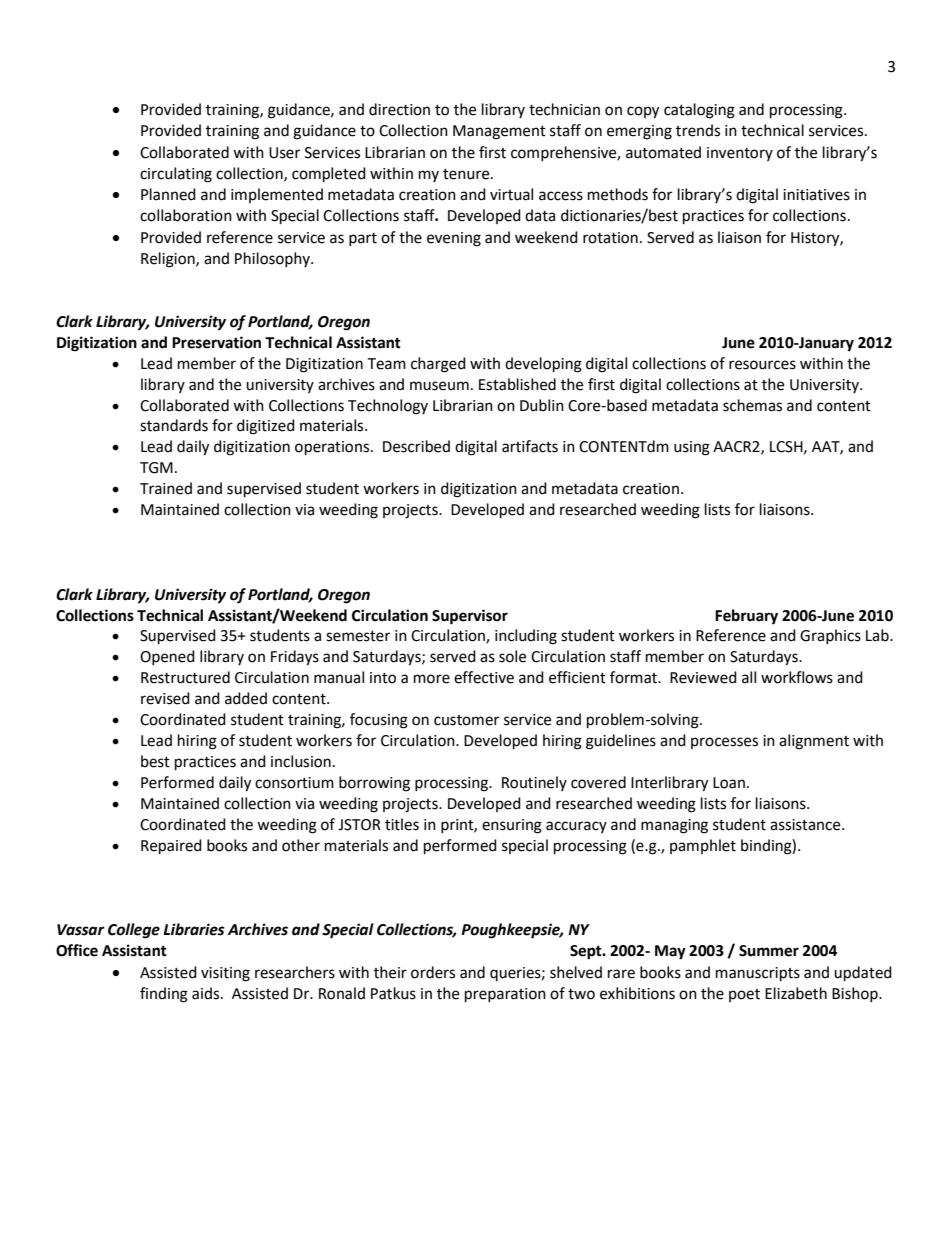 The height and width of the page is (1233, 952). What do you see at coordinates (499, 132) in the page?
I see `Management` at bounding box center [499, 132].
